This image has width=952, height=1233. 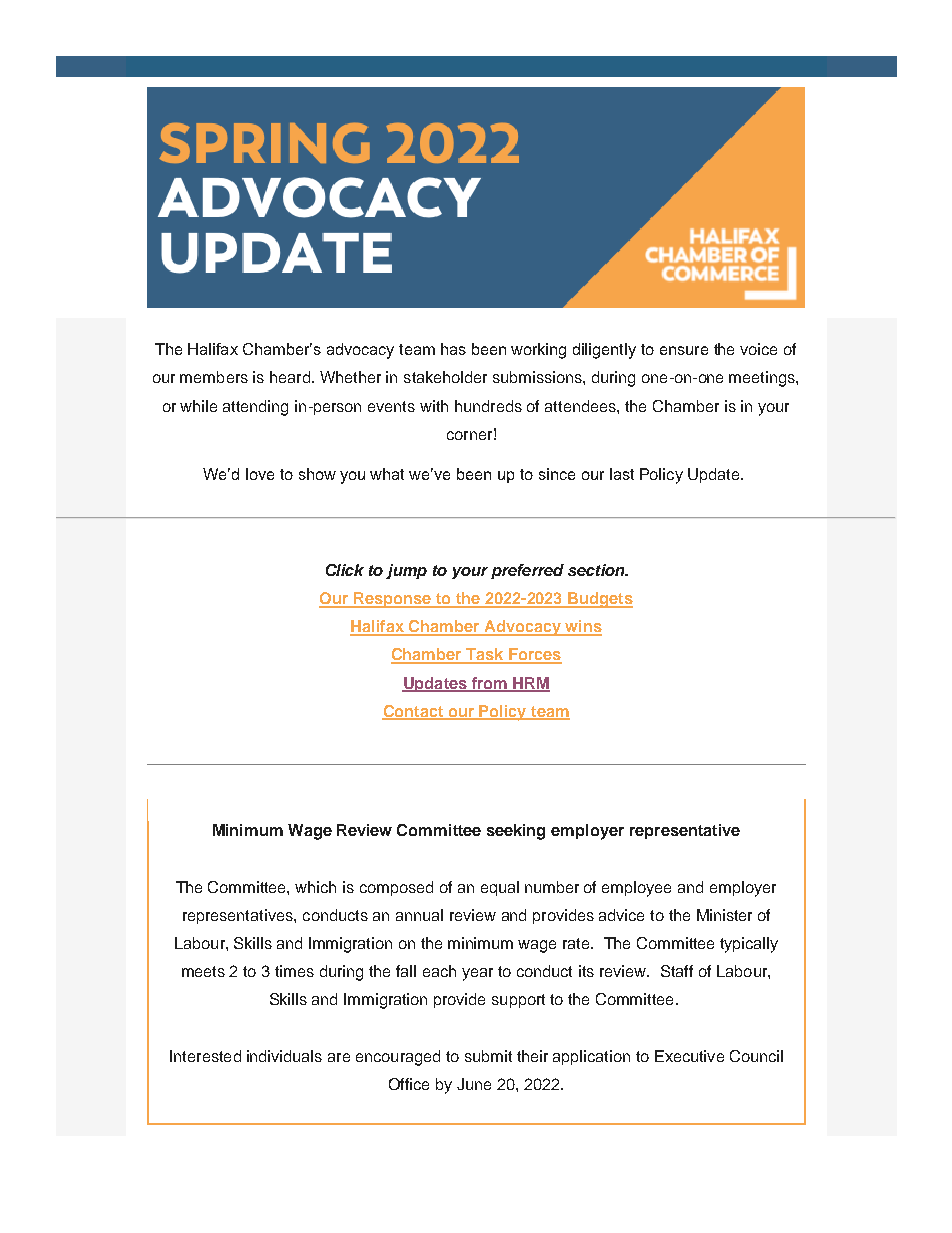 What do you see at coordinates (527, 571) in the image?
I see `preferred` at bounding box center [527, 571].
